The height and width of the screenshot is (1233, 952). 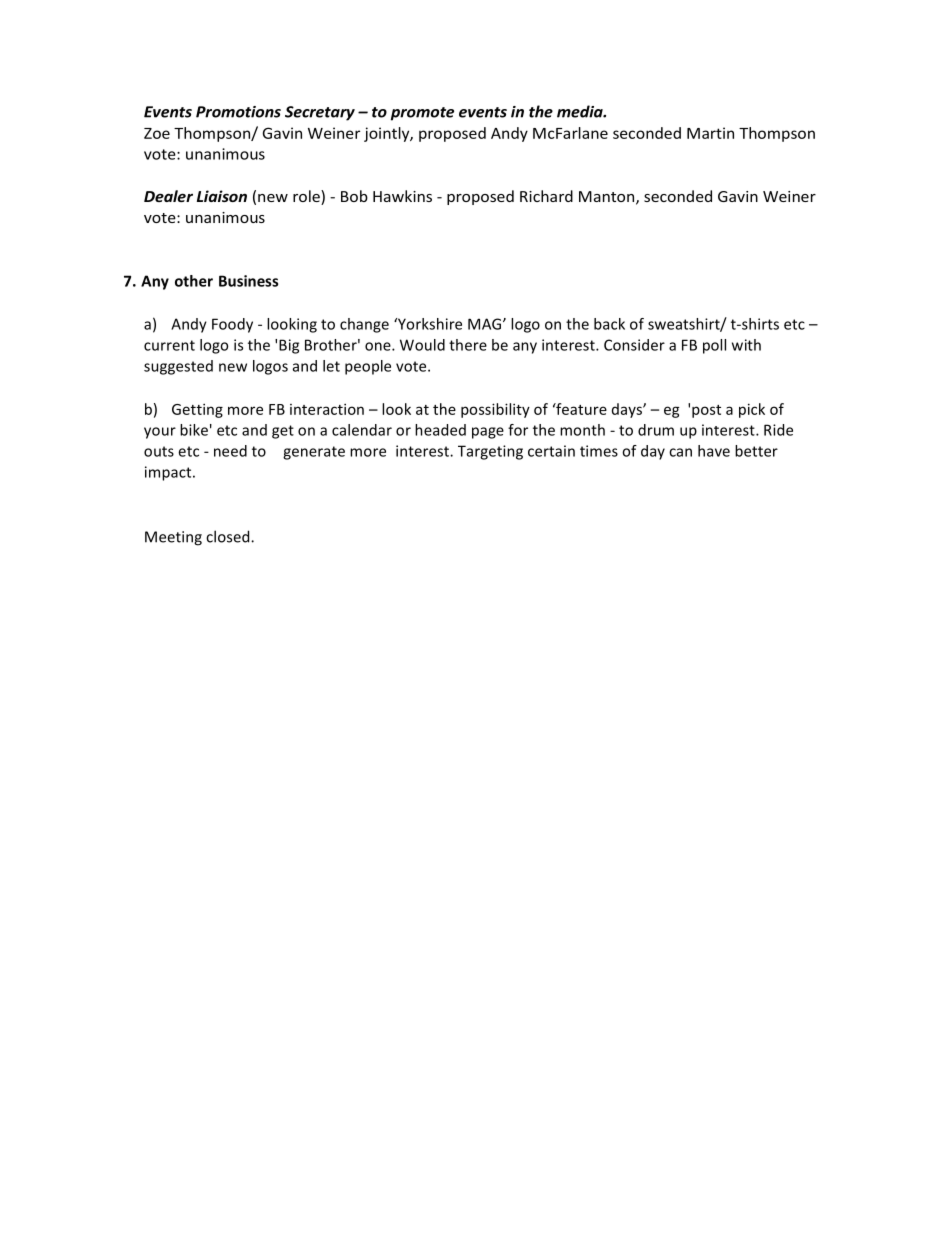 I want to click on Big, so click(x=289, y=346).
